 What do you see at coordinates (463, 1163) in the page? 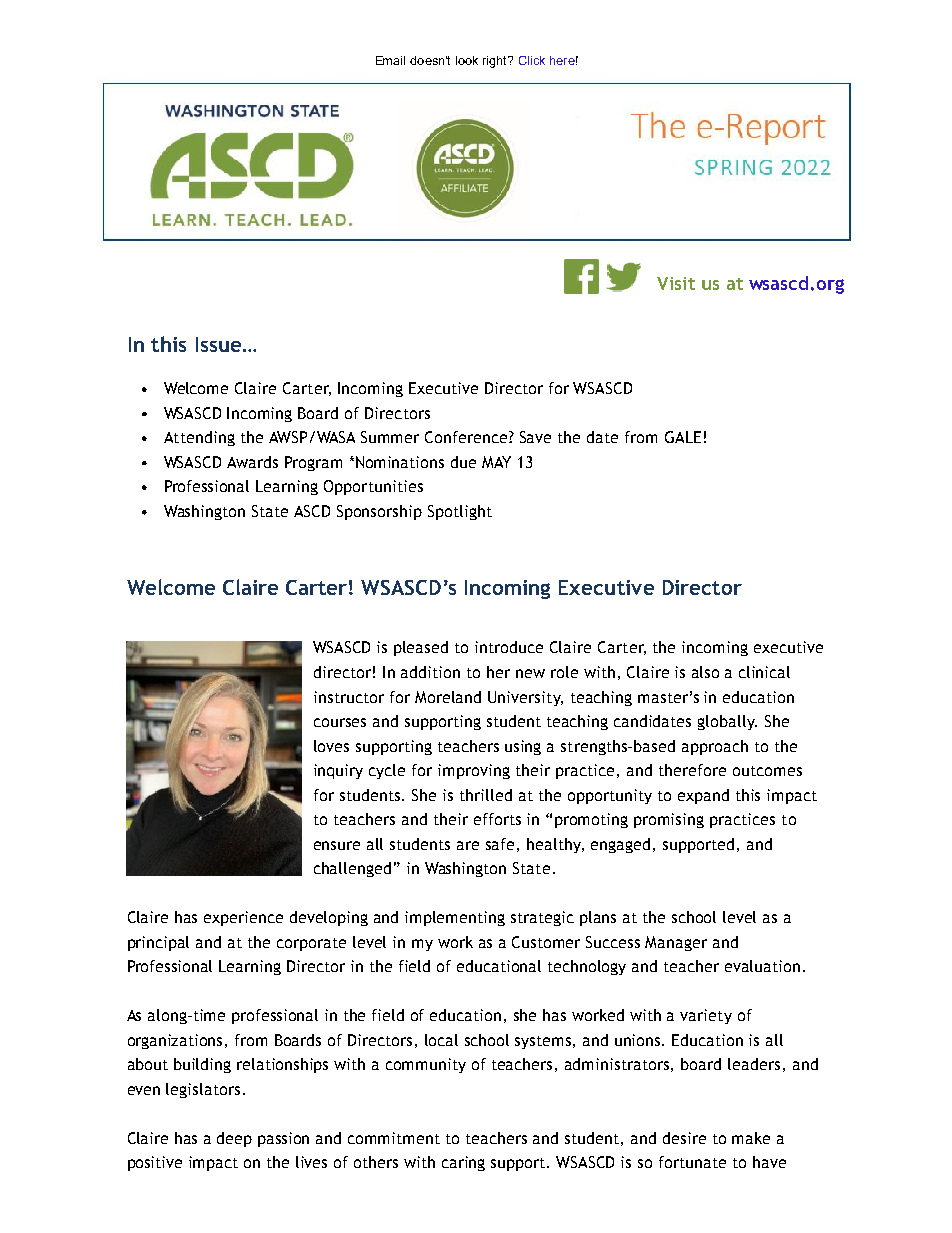
I see `caring` at bounding box center [463, 1163].
